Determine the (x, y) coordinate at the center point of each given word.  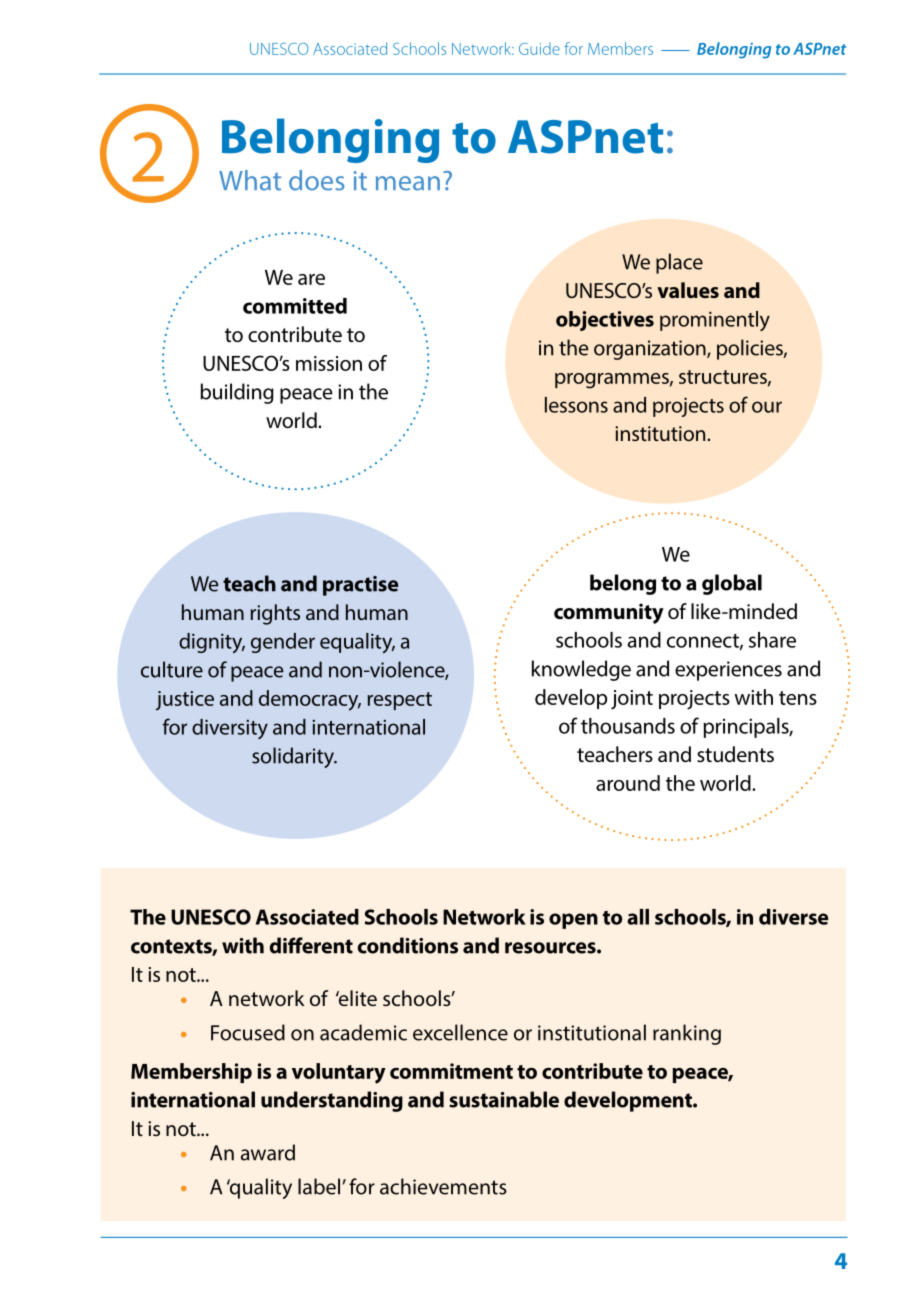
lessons (576, 405)
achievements (443, 1186)
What (250, 180)
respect (400, 701)
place (679, 263)
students (735, 754)
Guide (539, 49)
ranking (687, 1034)
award (268, 1152)
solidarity (294, 757)
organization (651, 350)
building (237, 393)
